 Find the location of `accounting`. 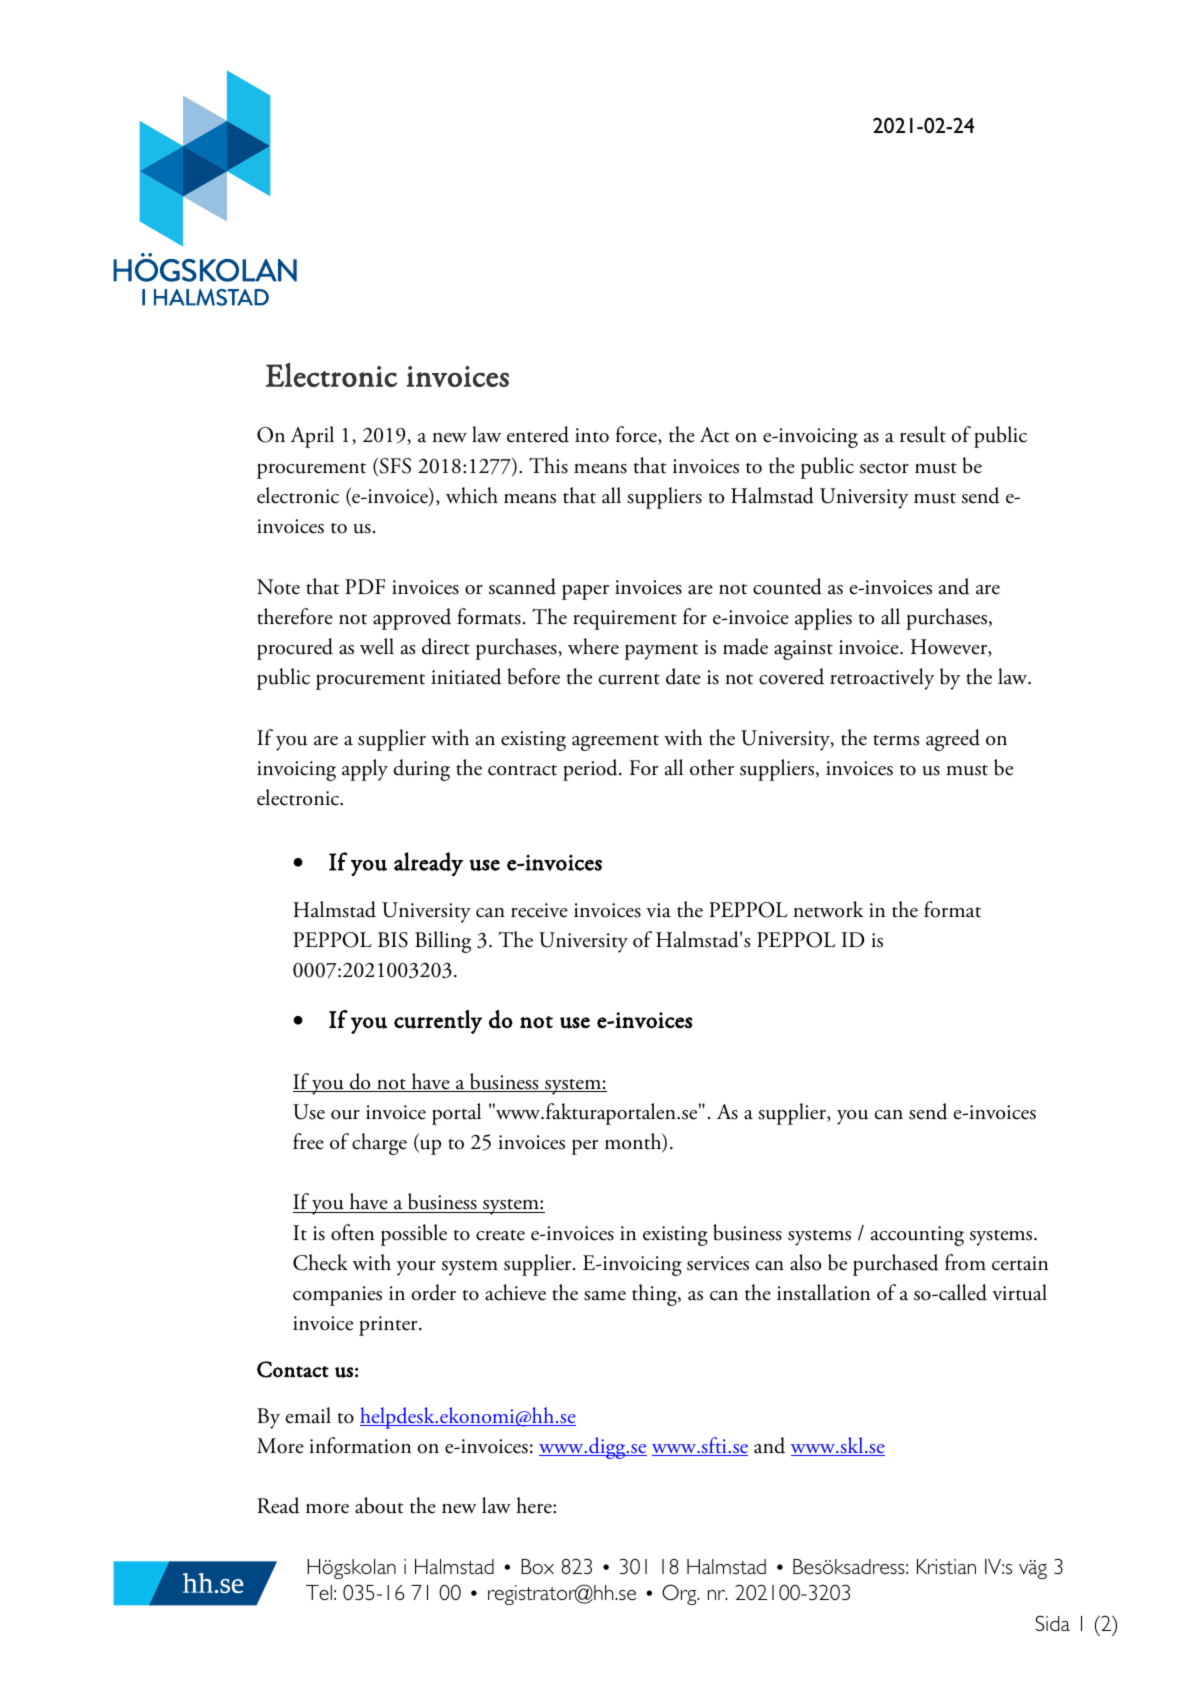

accounting is located at coordinates (917, 1236).
